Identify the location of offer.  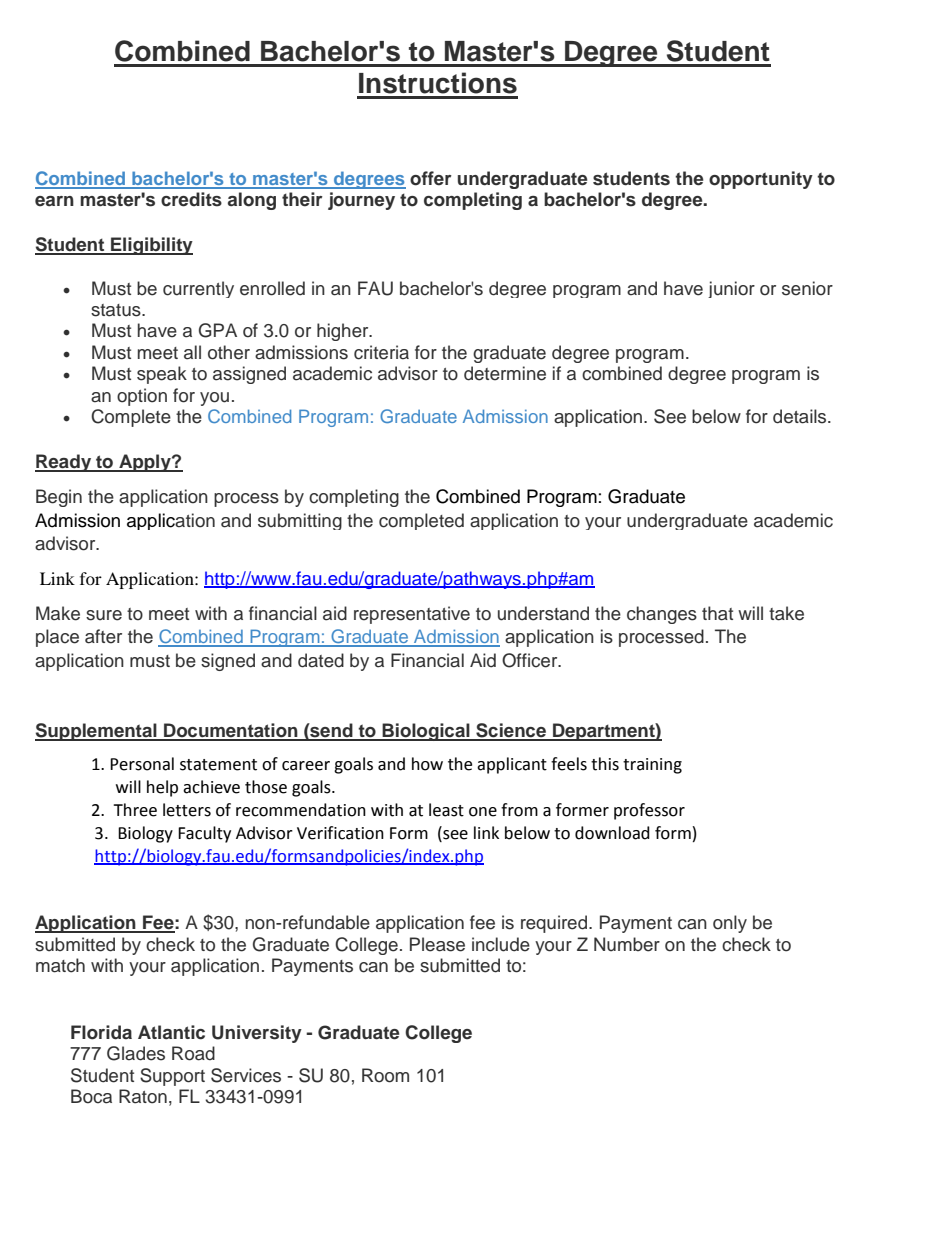
(431, 178).
